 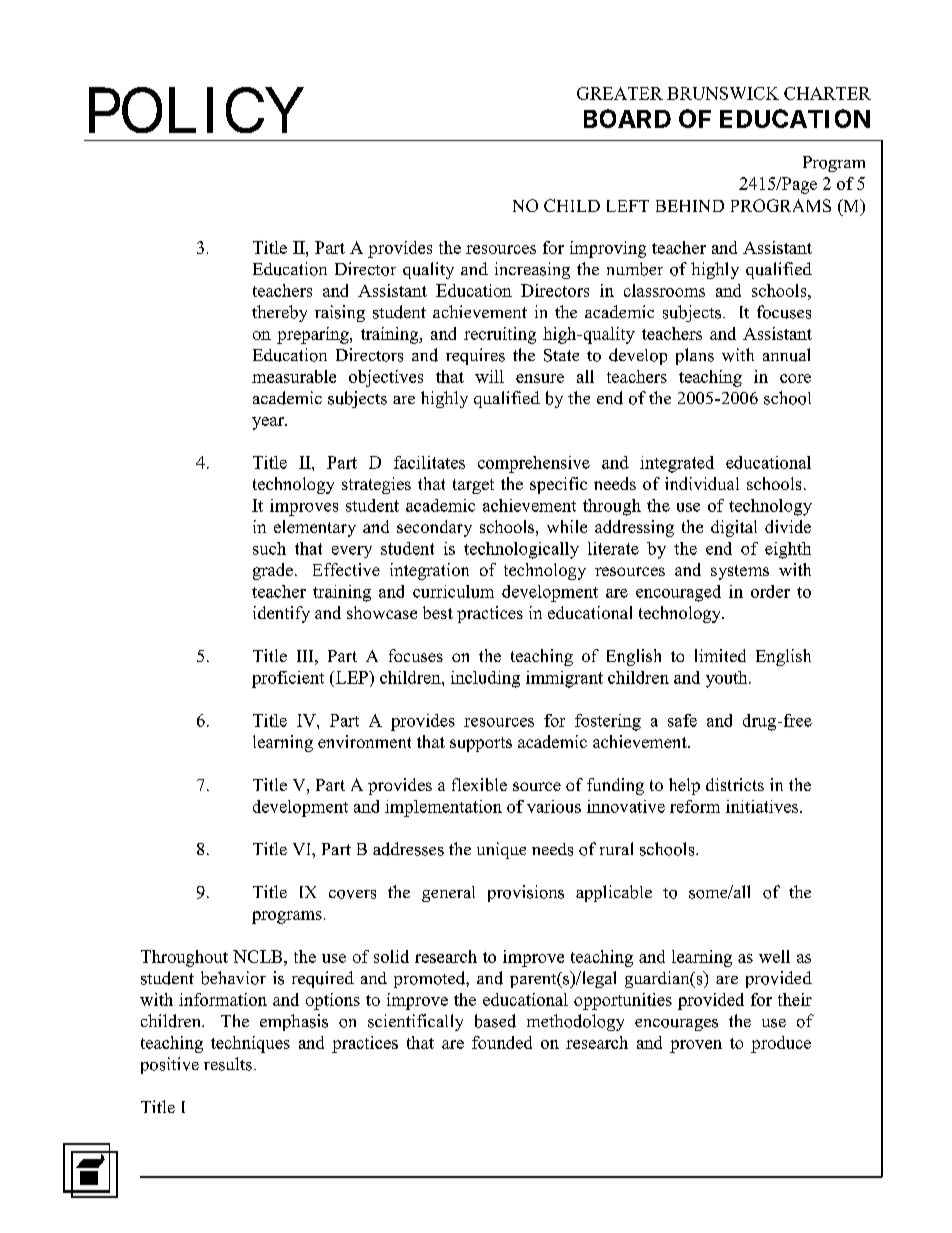 What do you see at coordinates (273, 571) in the screenshot?
I see `grade` at bounding box center [273, 571].
